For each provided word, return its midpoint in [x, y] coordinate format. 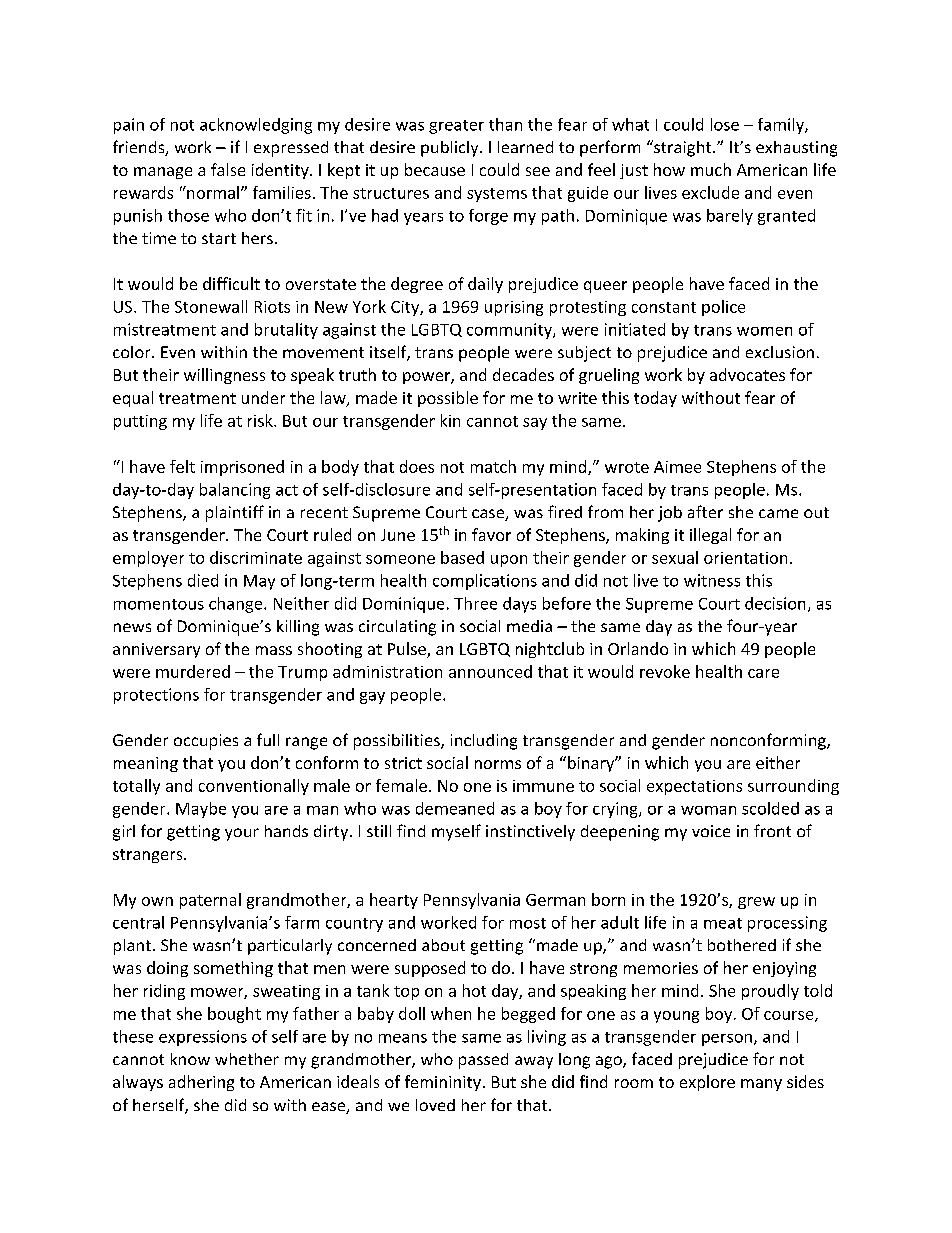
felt [182, 466]
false [228, 169]
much [711, 169]
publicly [451, 149]
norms [498, 764]
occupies [206, 742]
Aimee [677, 467]
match [493, 466]
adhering [201, 1083]
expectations [694, 787]
